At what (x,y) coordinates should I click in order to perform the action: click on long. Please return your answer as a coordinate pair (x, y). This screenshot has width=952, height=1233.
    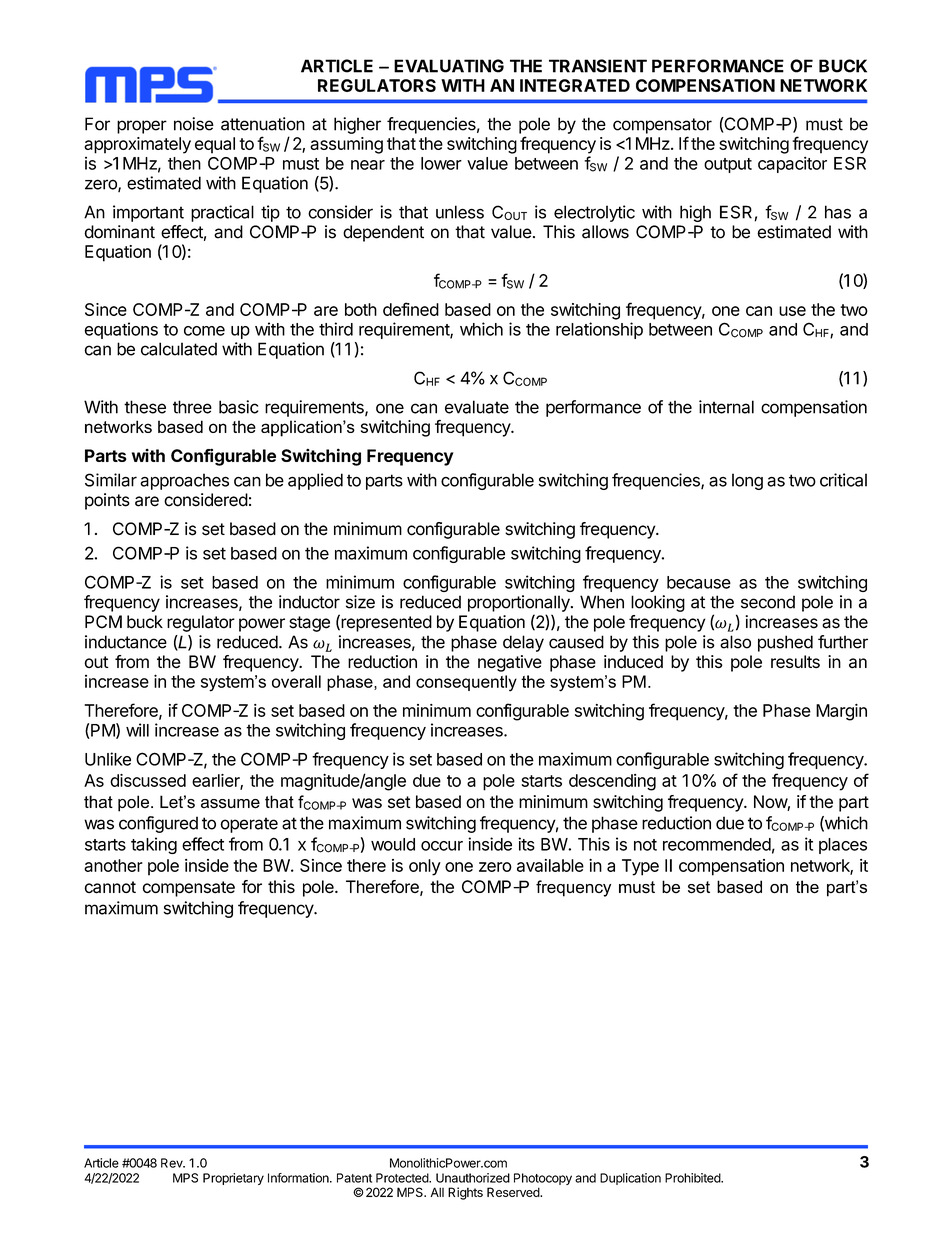
    Looking at the image, I should click on (747, 481).
